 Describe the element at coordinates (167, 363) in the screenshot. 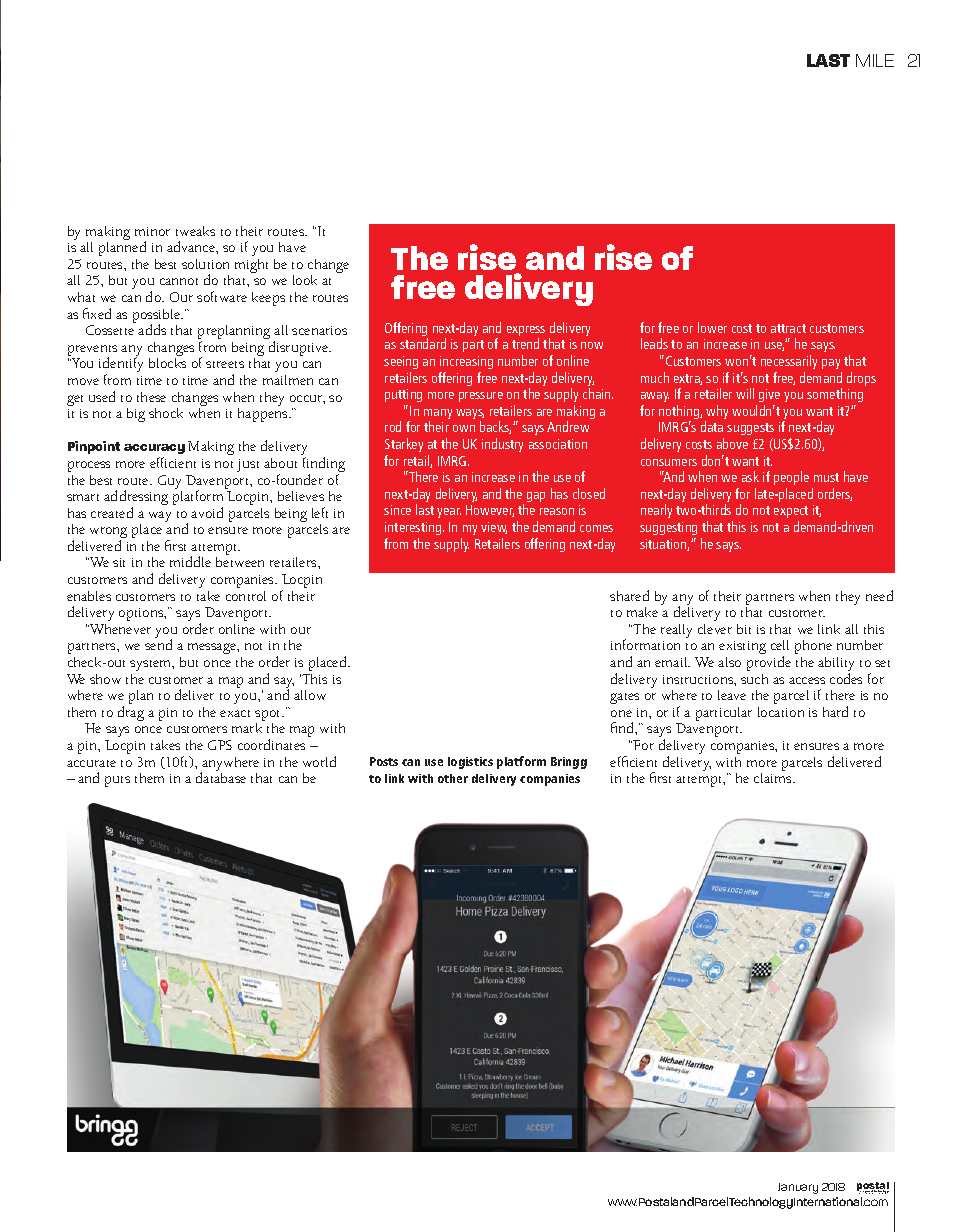

I see `blocks` at that location.
